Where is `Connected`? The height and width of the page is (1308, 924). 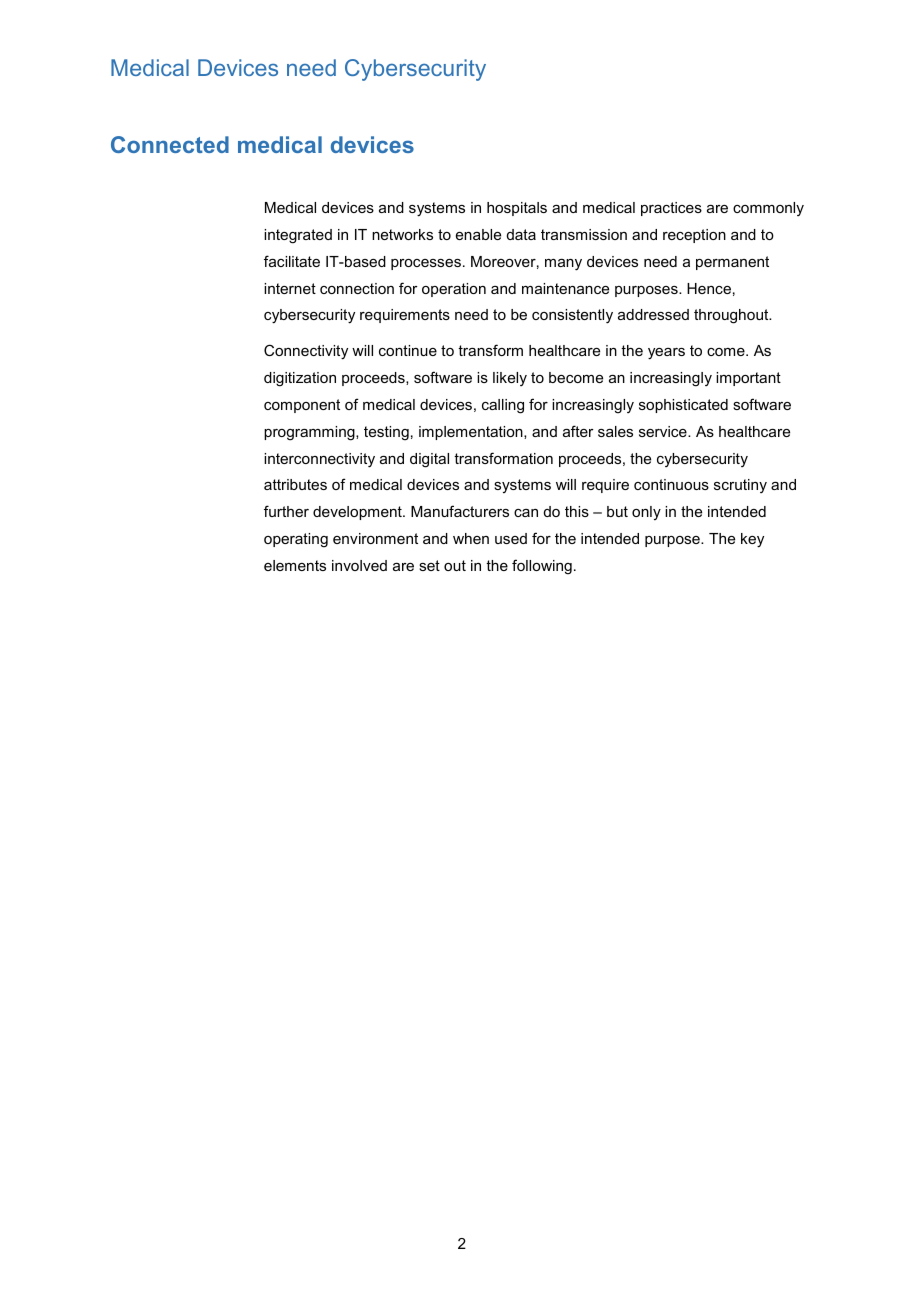
Connected is located at coordinates (170, 144).
